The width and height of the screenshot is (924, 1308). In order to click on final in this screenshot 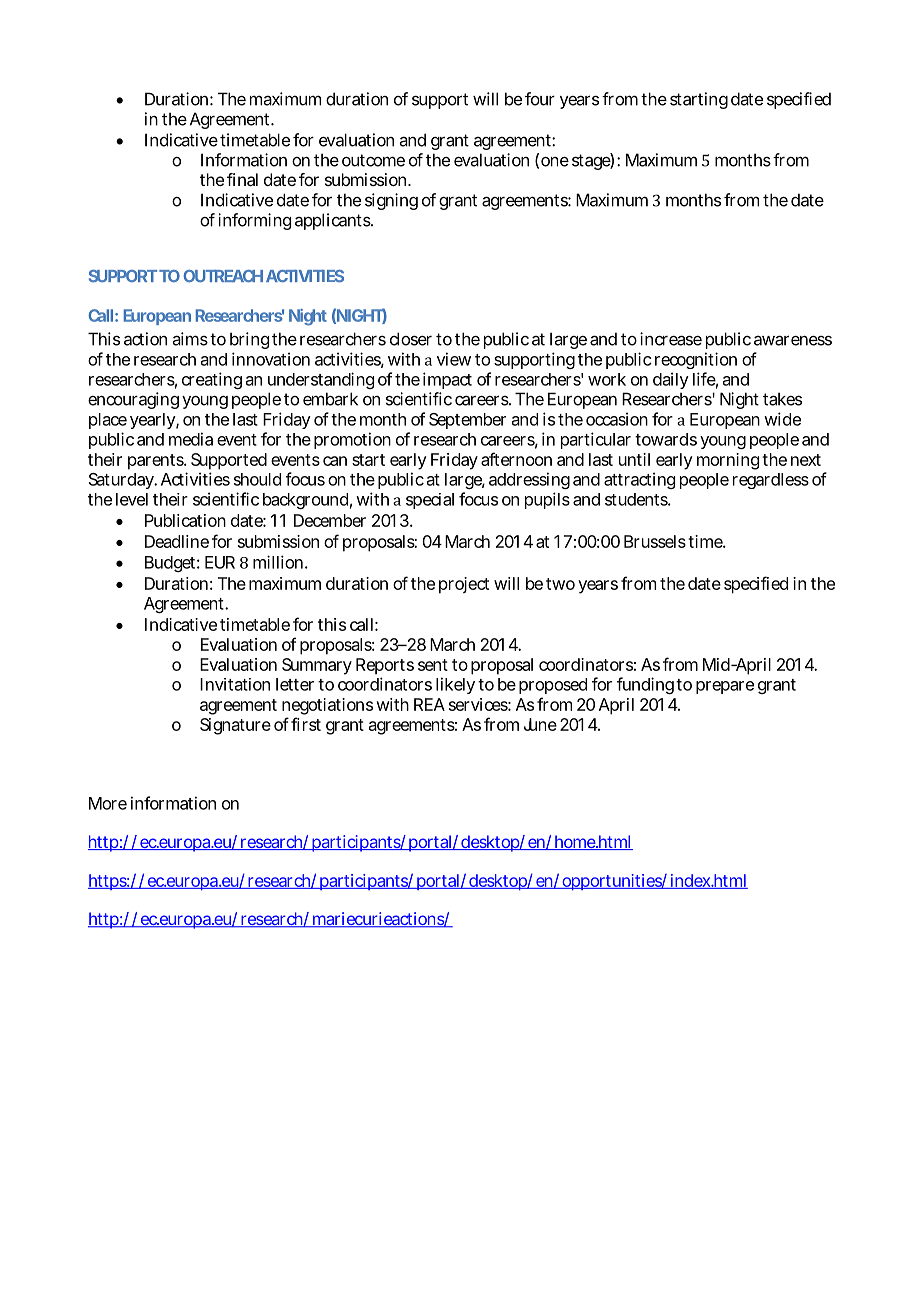, I will do `click(242, 179)`.
